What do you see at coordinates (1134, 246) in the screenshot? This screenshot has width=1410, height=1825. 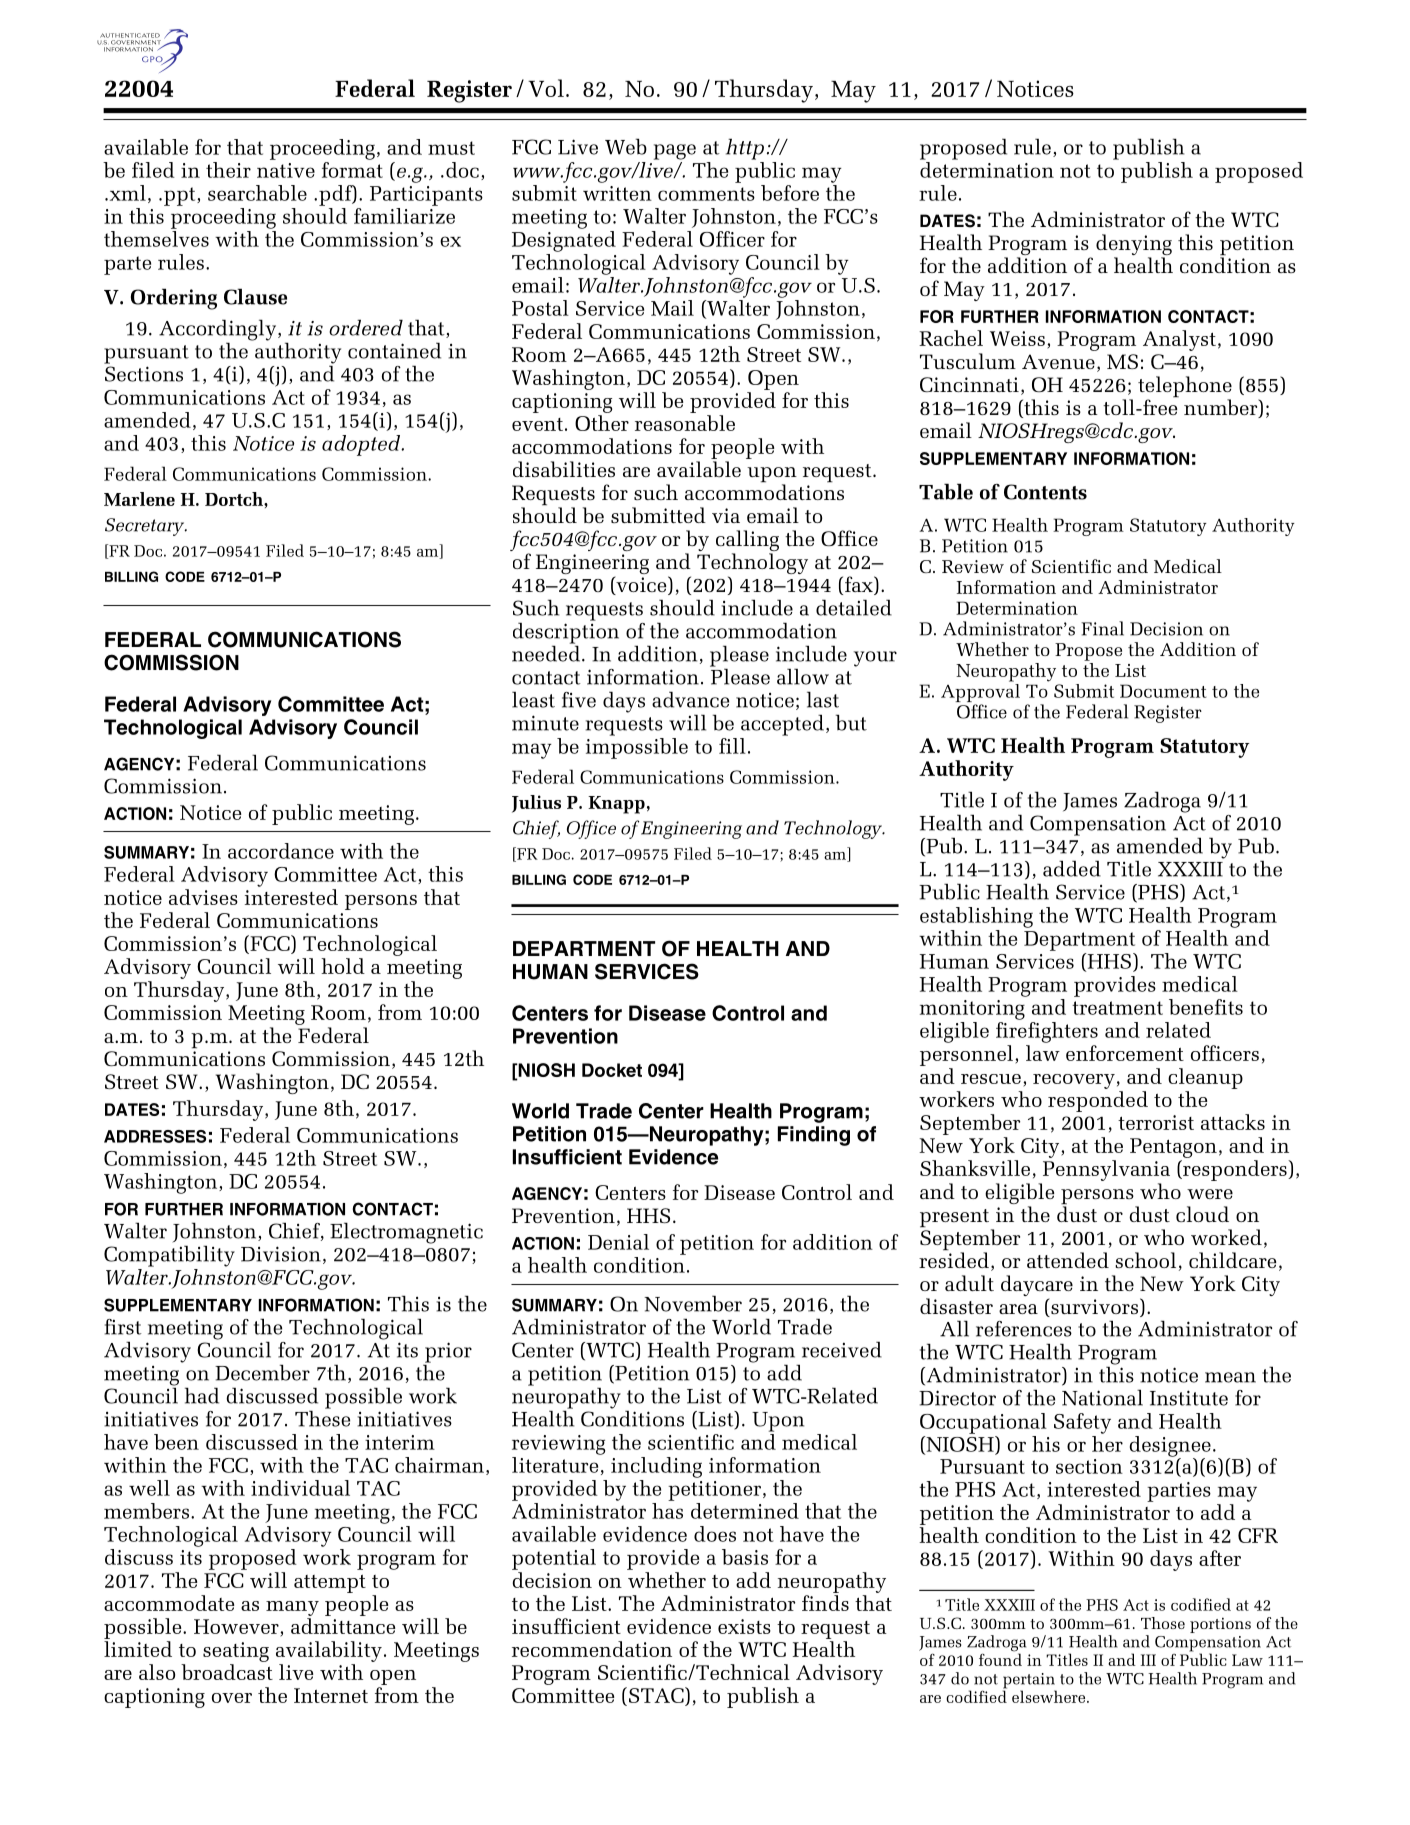 I see `denying` at bounding box center [1134, 246].
